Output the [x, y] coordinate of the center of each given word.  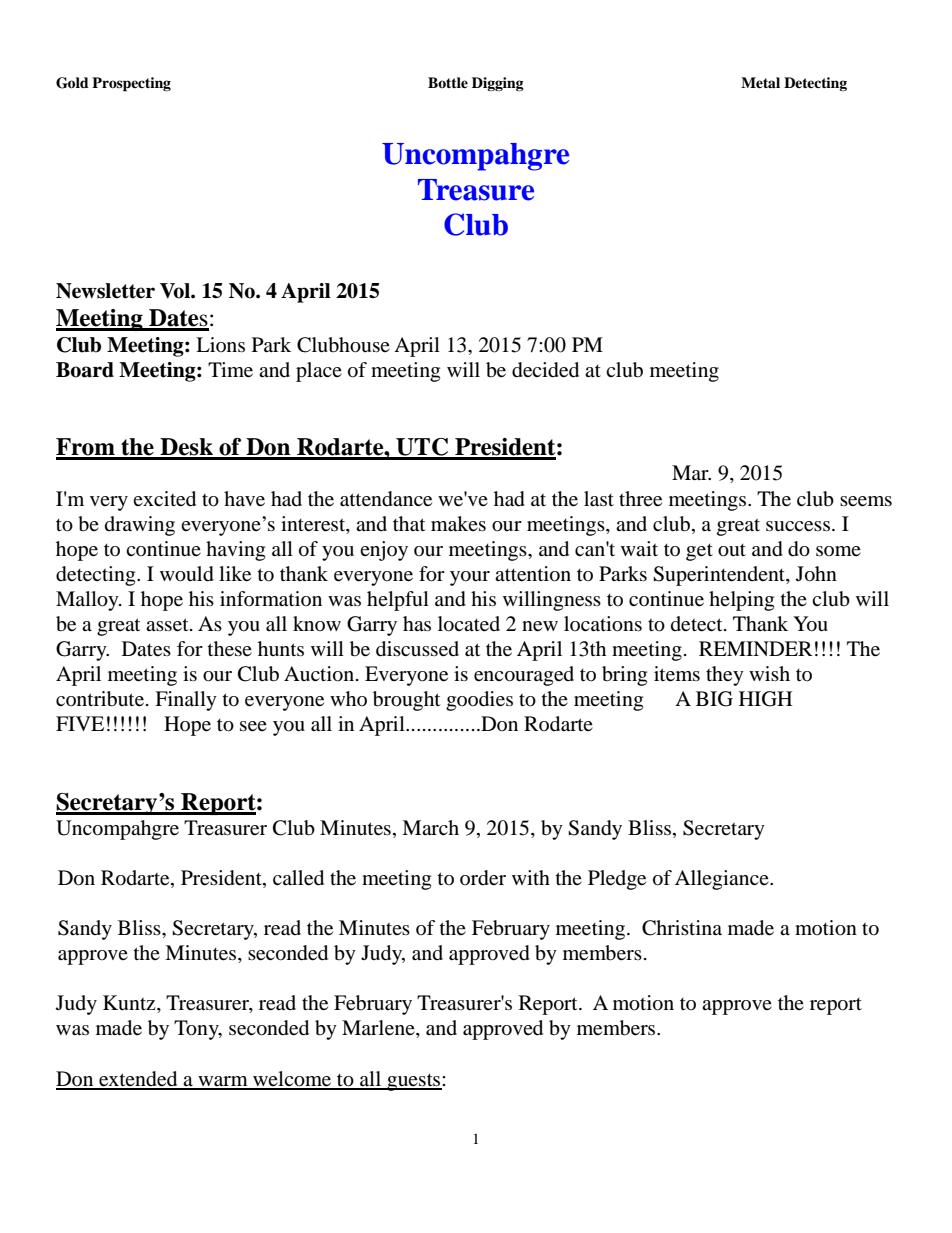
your [470, 578]
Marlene [379, 1029]
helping [741, 601]
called [298, 878]
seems [866, 501]
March [430, 827]
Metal [760, 82]
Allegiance [723, 880]
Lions [220, 344]
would [187, 574]
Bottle [448, 82]
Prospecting [131, 84]
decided [545, 370]
